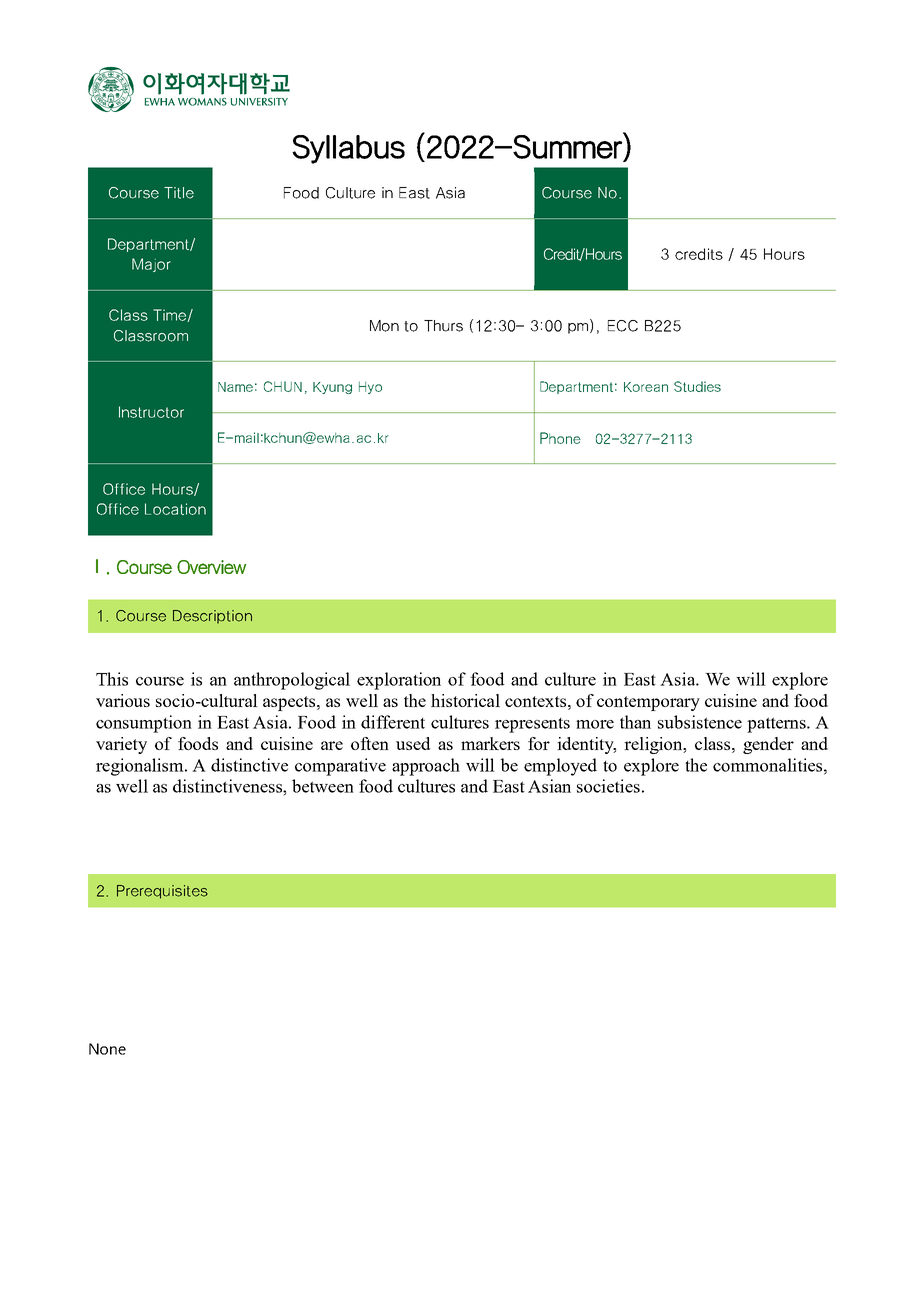  What do you see at coordinates (107, 1049) in the page?
I see `None` at bounding box center [107, 1049].
